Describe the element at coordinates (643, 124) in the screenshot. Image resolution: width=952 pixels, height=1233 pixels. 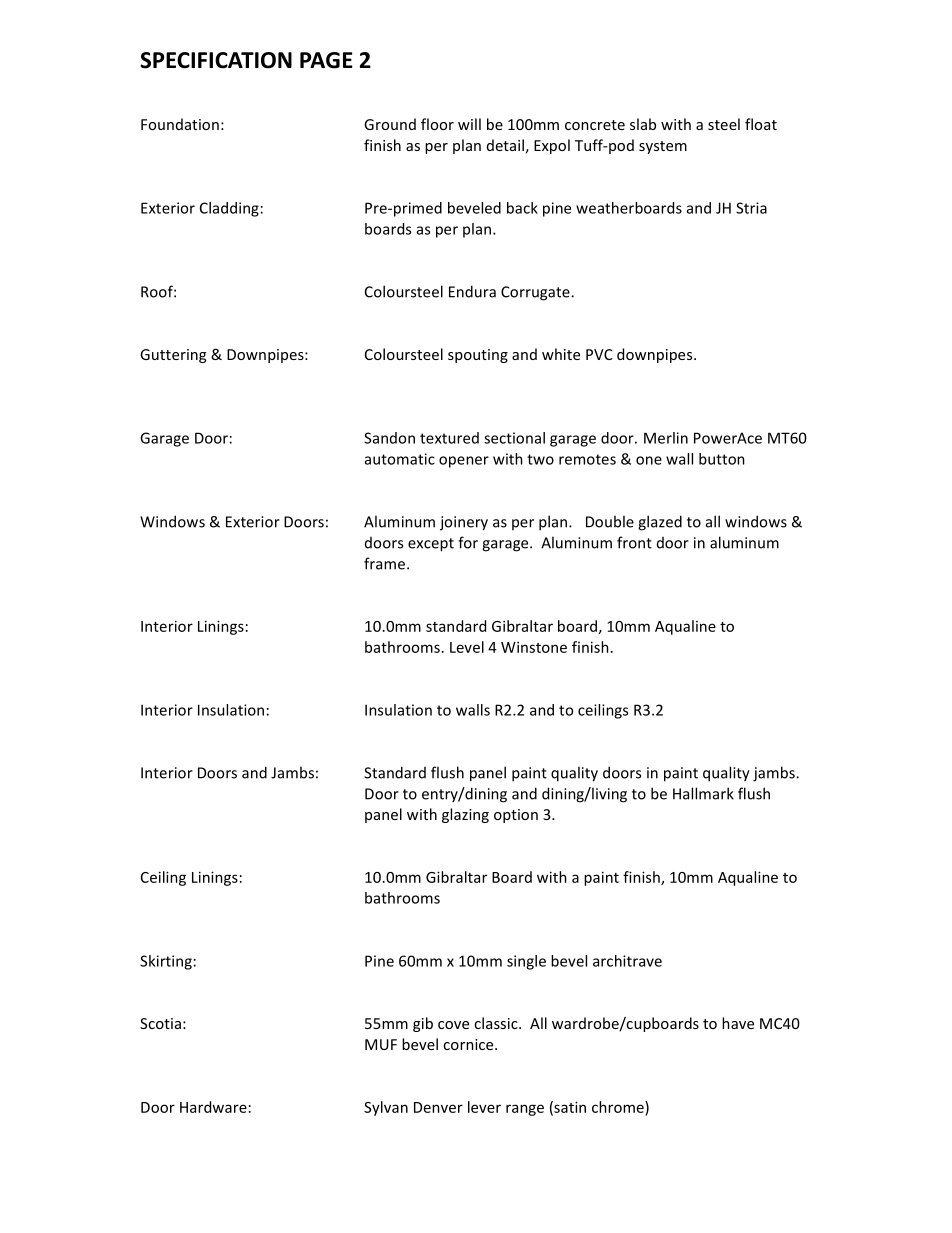
I see `slab` at that location.
